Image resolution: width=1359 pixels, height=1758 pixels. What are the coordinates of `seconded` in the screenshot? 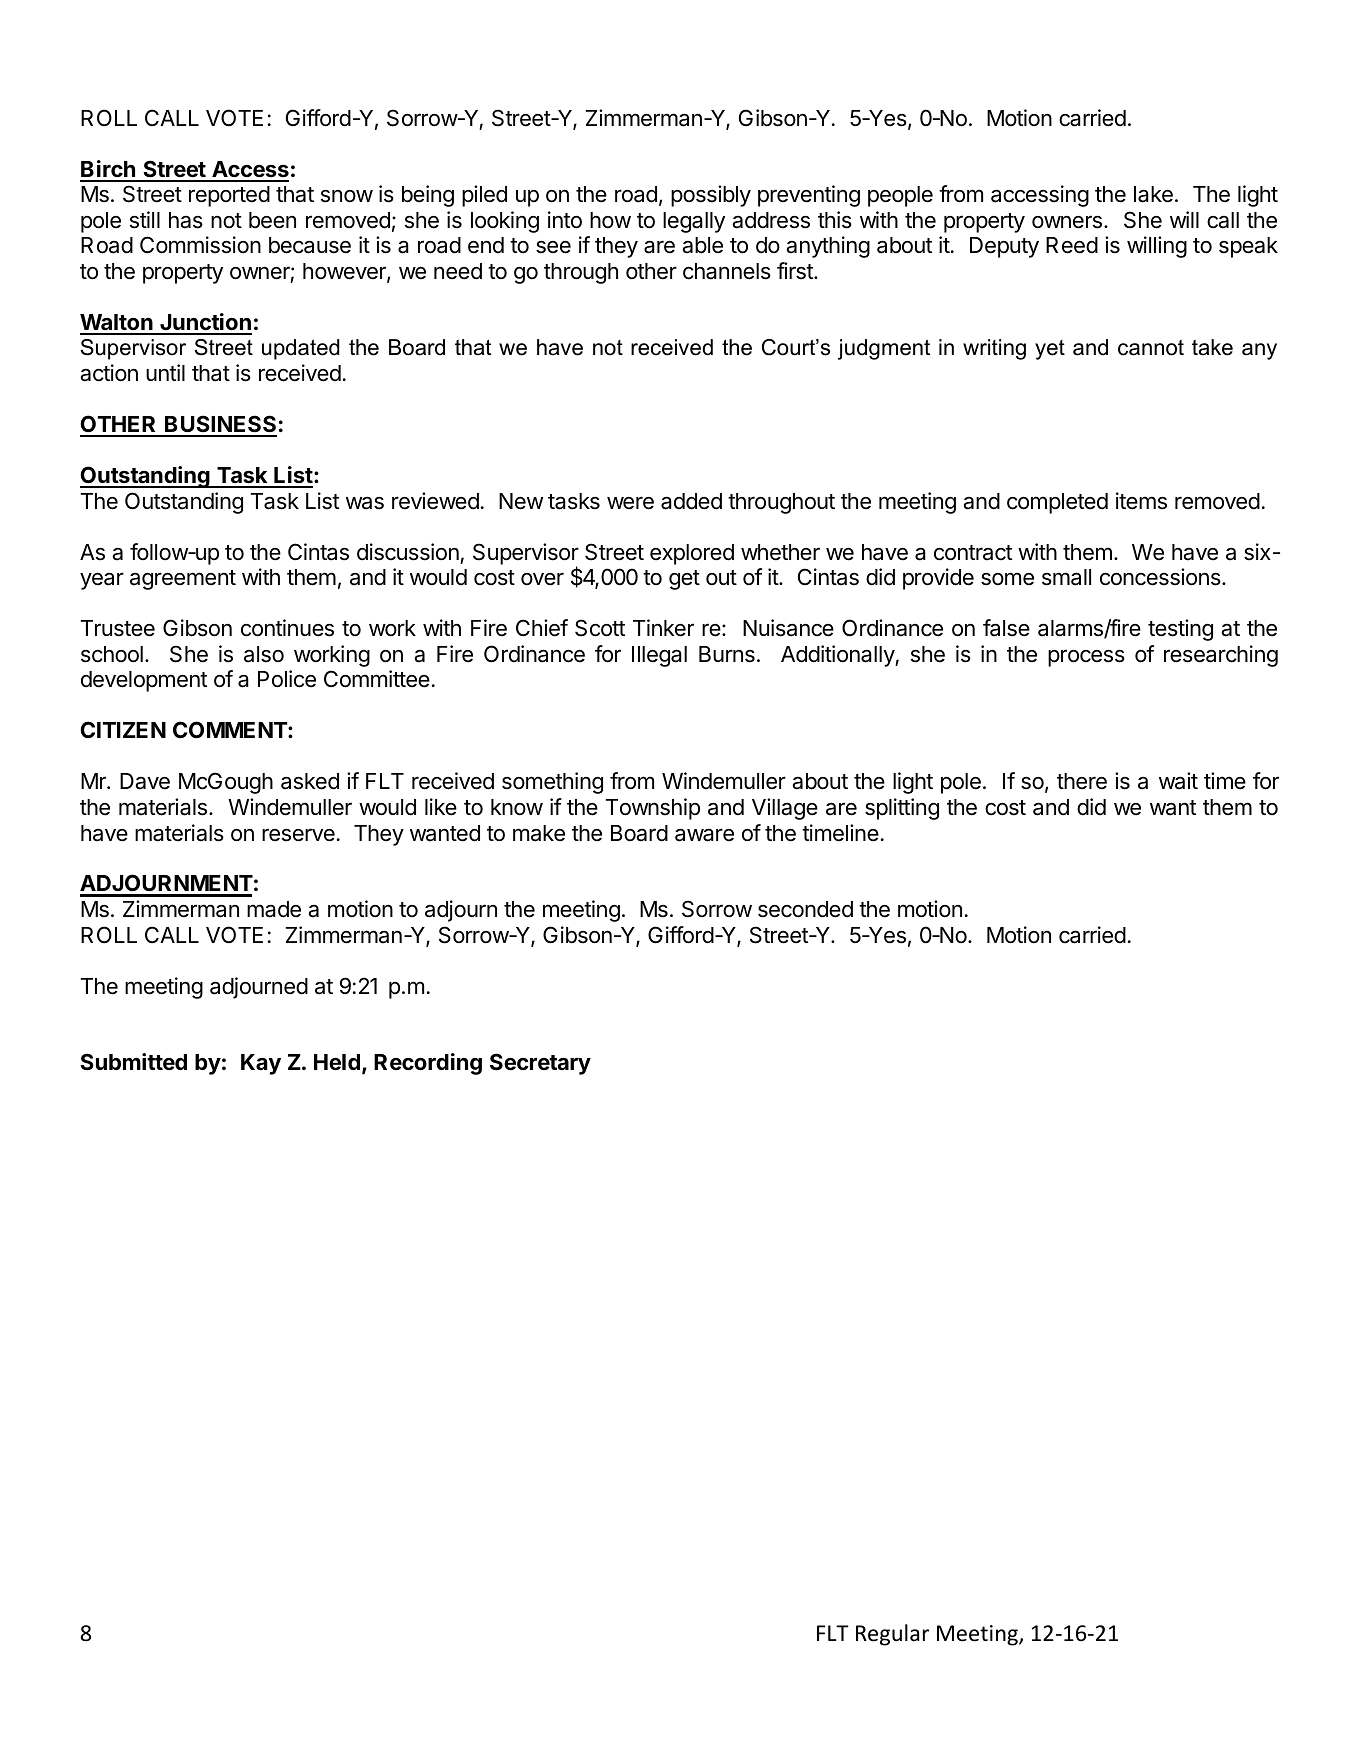 It's located at (805, 909).
